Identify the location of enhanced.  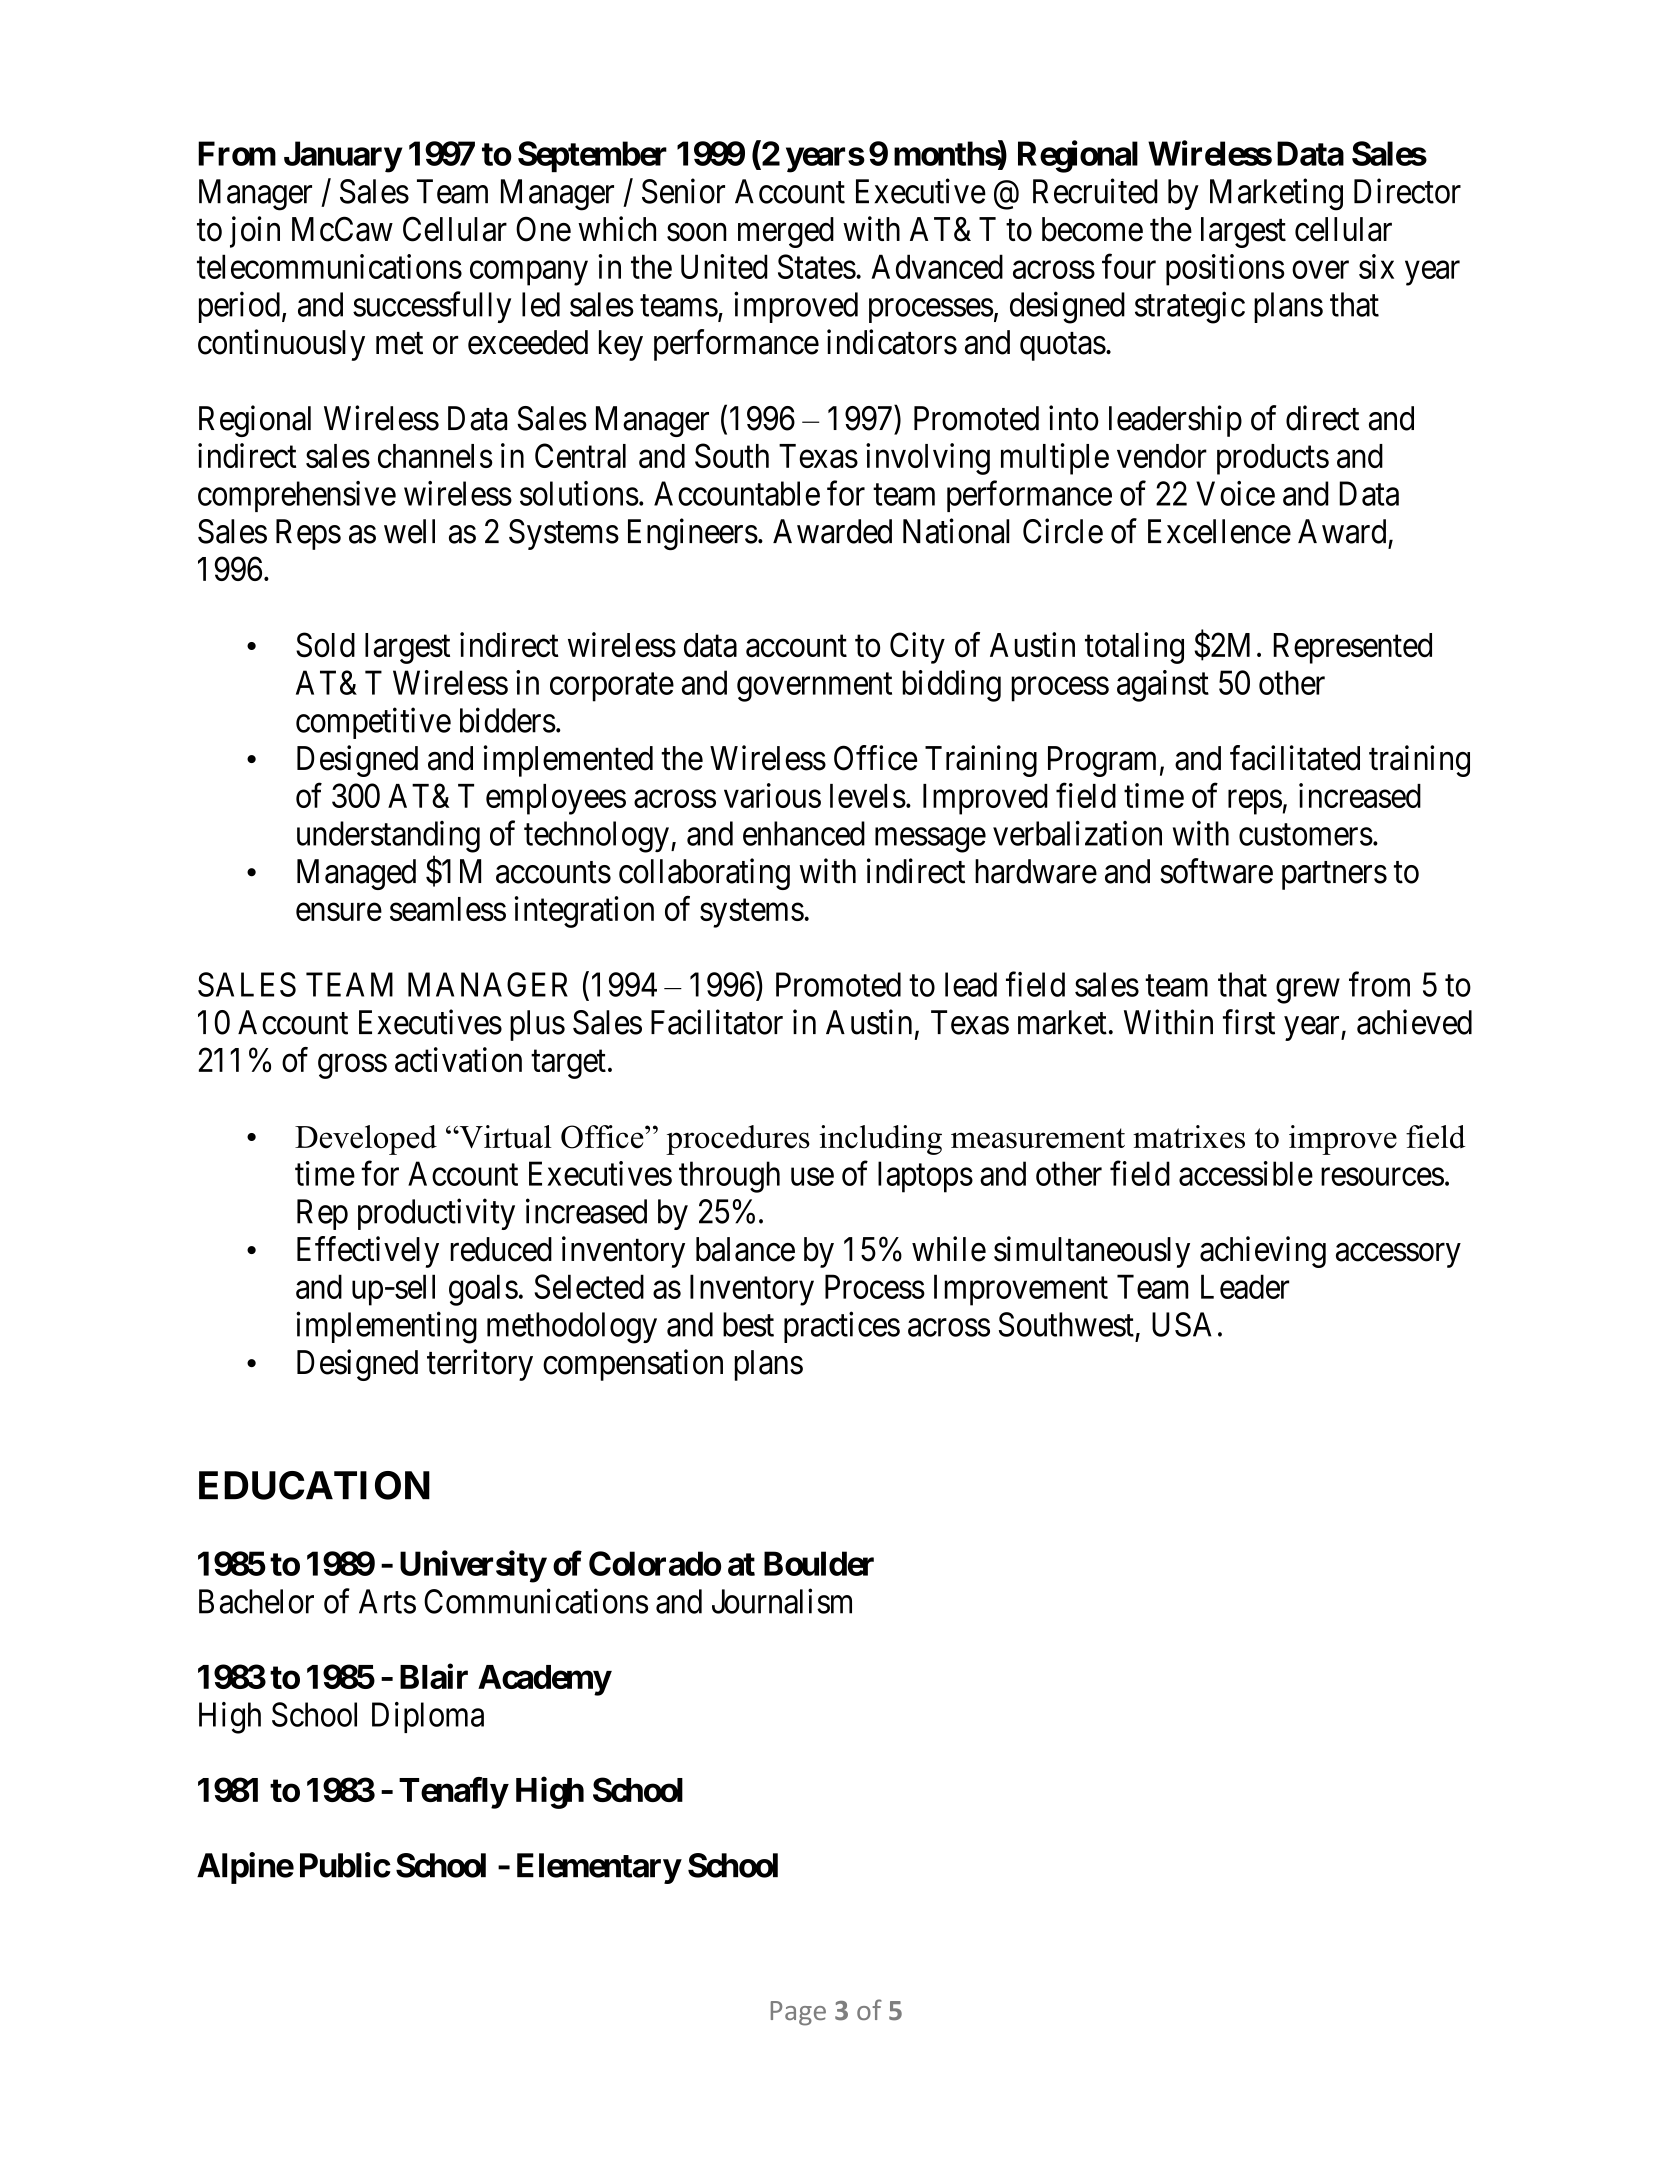
(804, 833).
